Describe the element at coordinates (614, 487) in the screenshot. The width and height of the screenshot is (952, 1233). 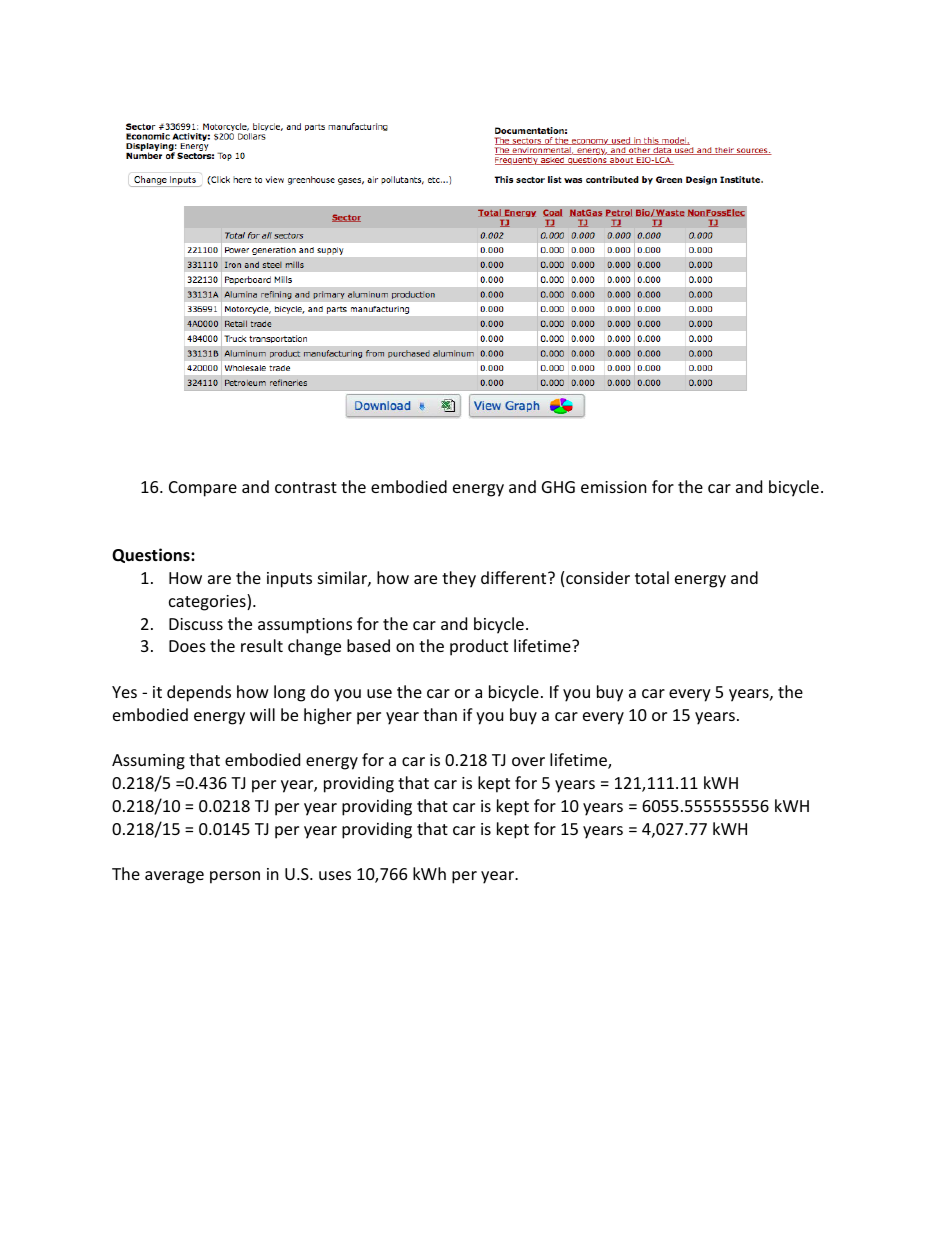
I see `emission` at that location.
